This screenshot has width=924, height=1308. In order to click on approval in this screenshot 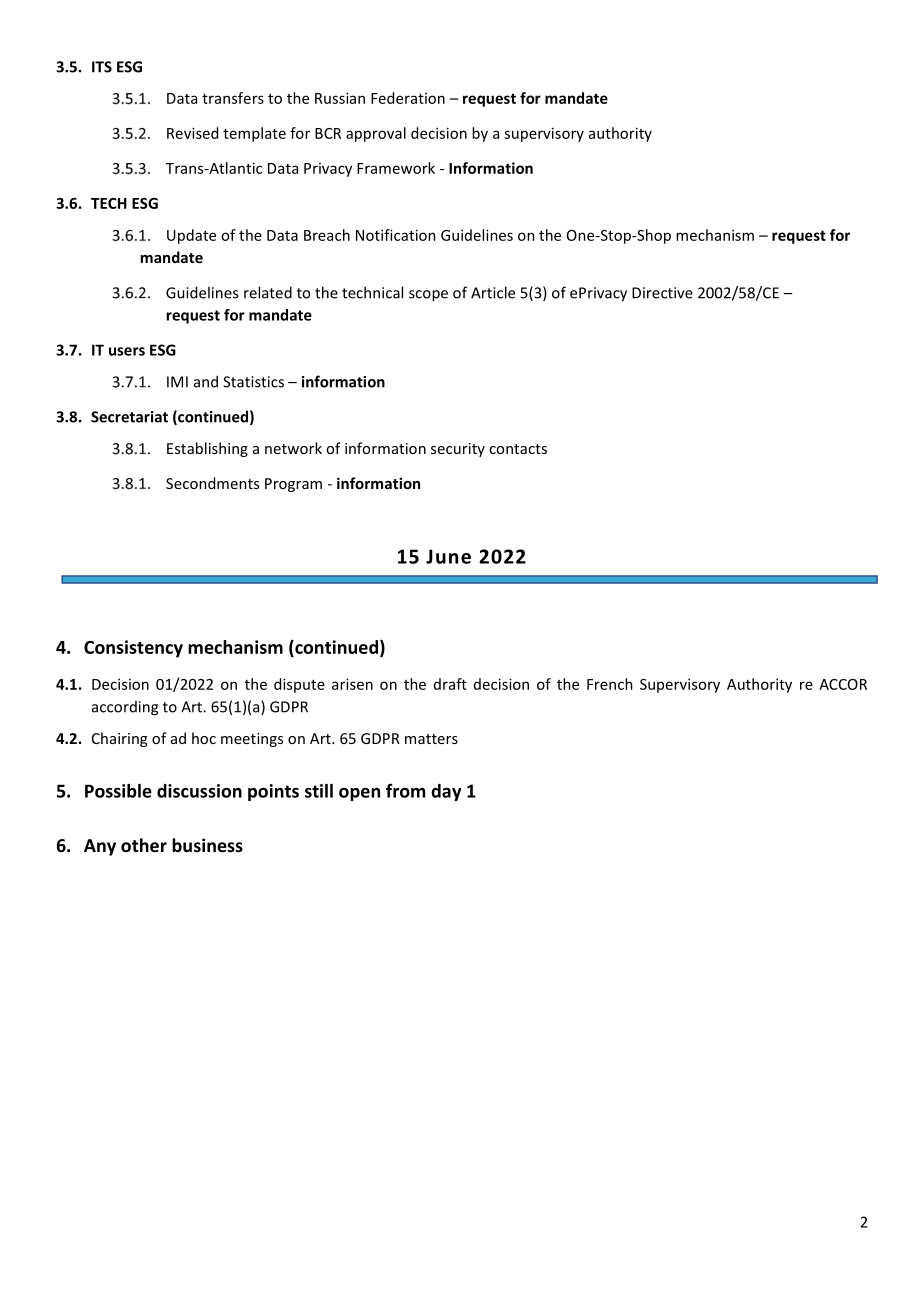, I will do `click(376, 134)`.
